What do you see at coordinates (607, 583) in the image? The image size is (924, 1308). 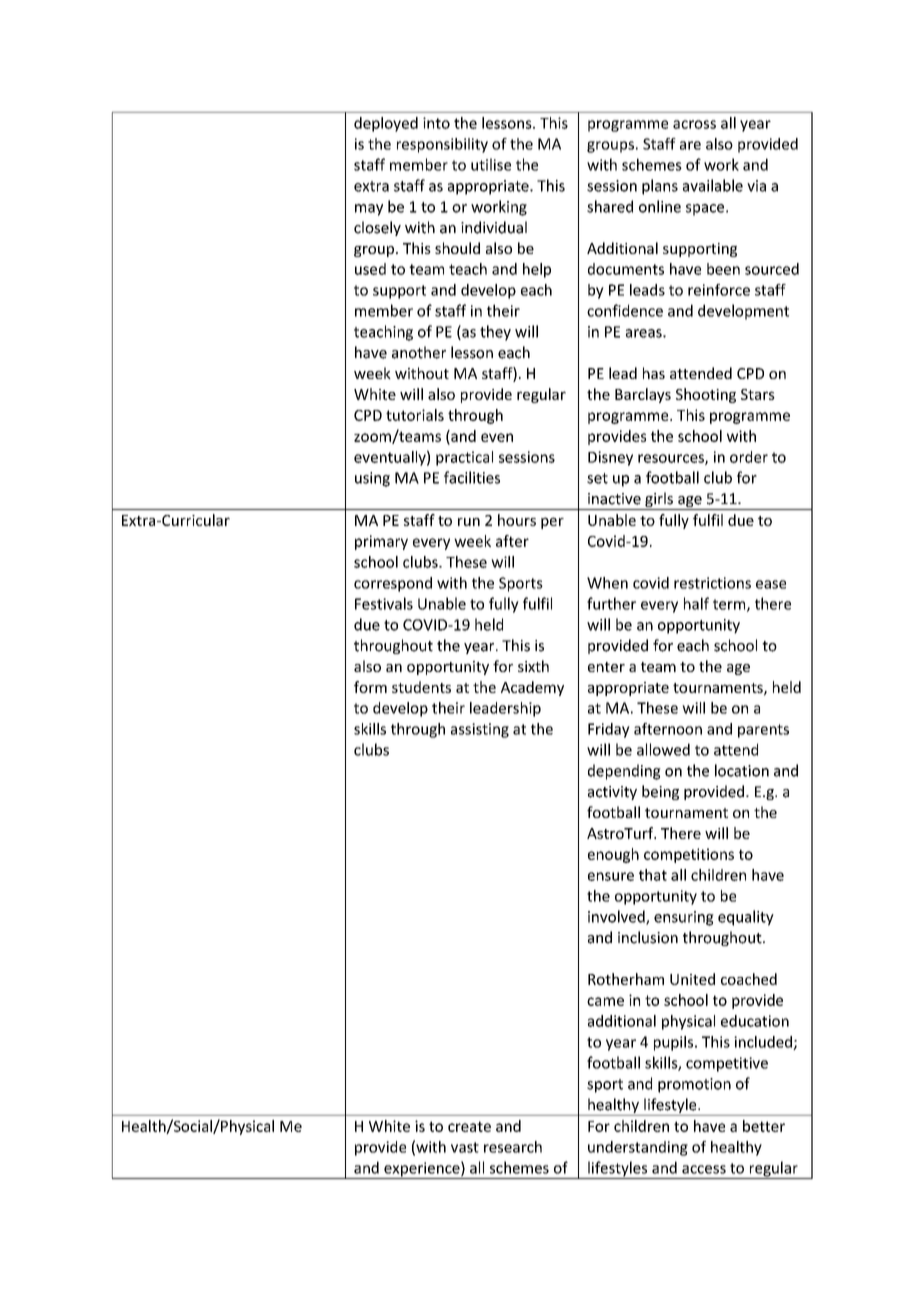 I see `When` at bounding box center [607, 583].
